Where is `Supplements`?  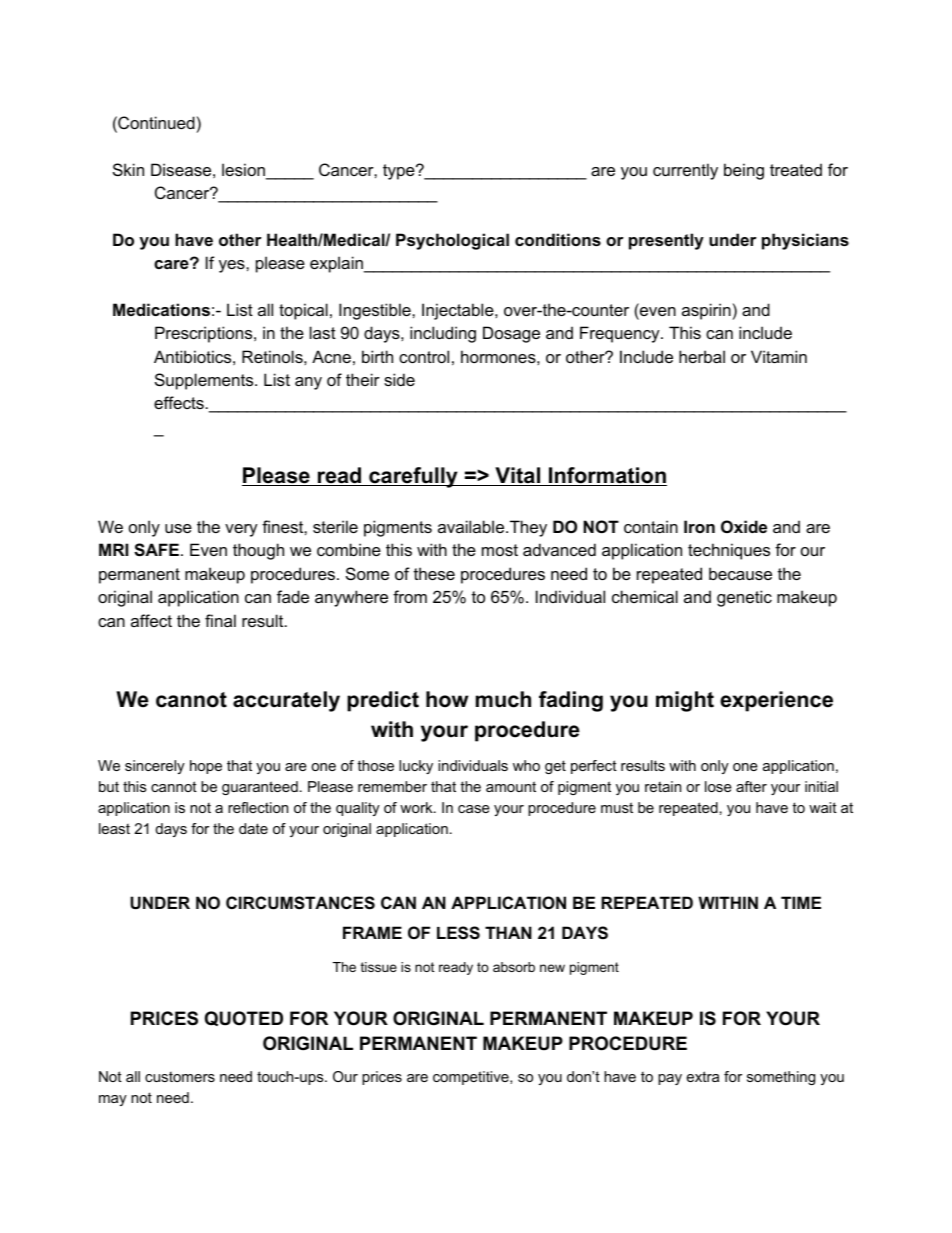
Supplements is located at coordinates (205, 381).
